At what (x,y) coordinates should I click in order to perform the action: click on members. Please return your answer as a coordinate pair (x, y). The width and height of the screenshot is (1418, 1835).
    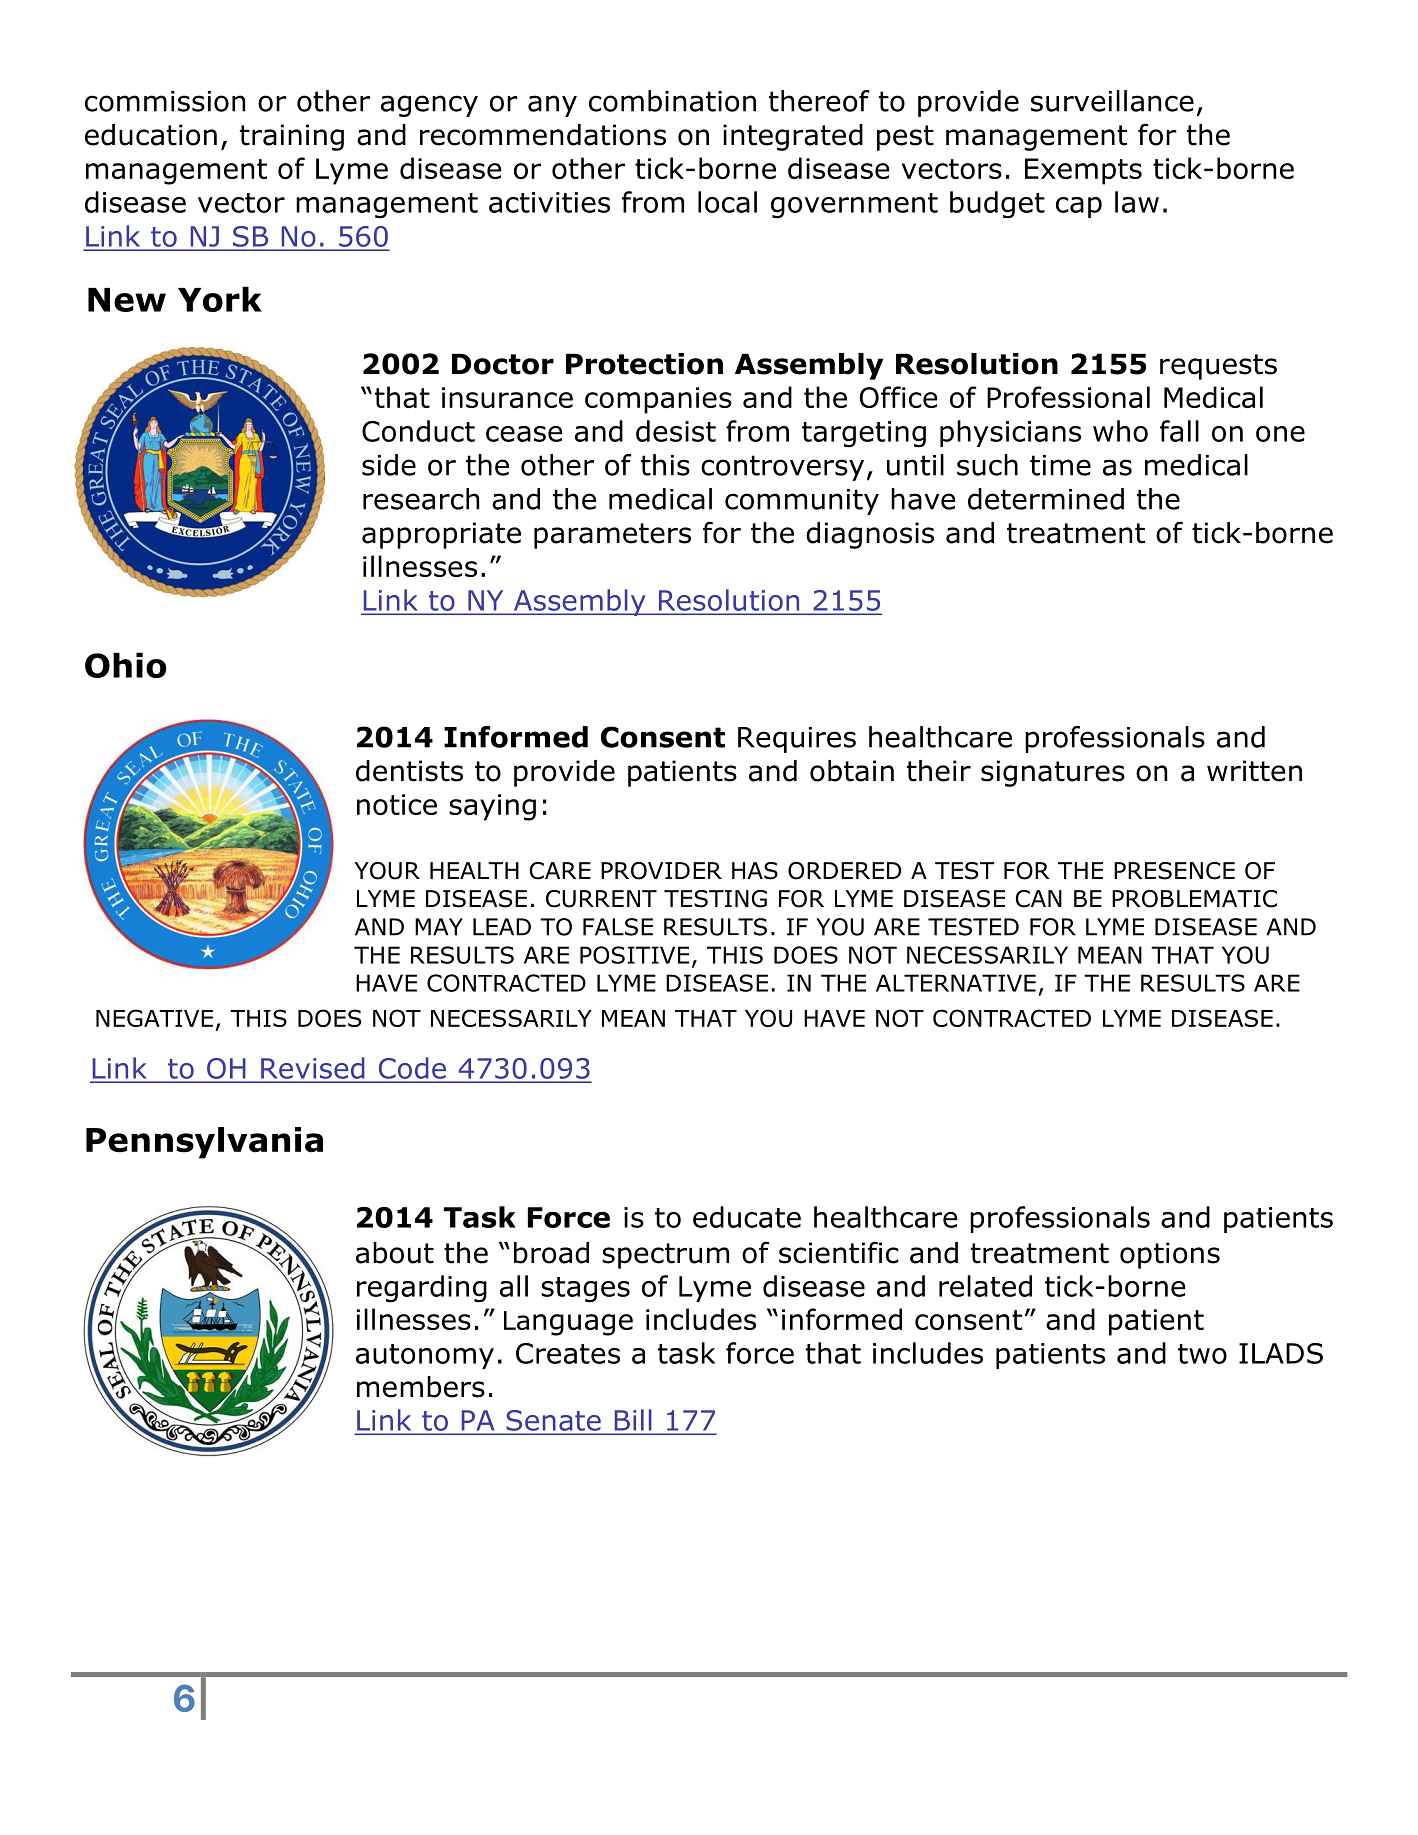
    Looking at the image, I should click on (421, 1387).
